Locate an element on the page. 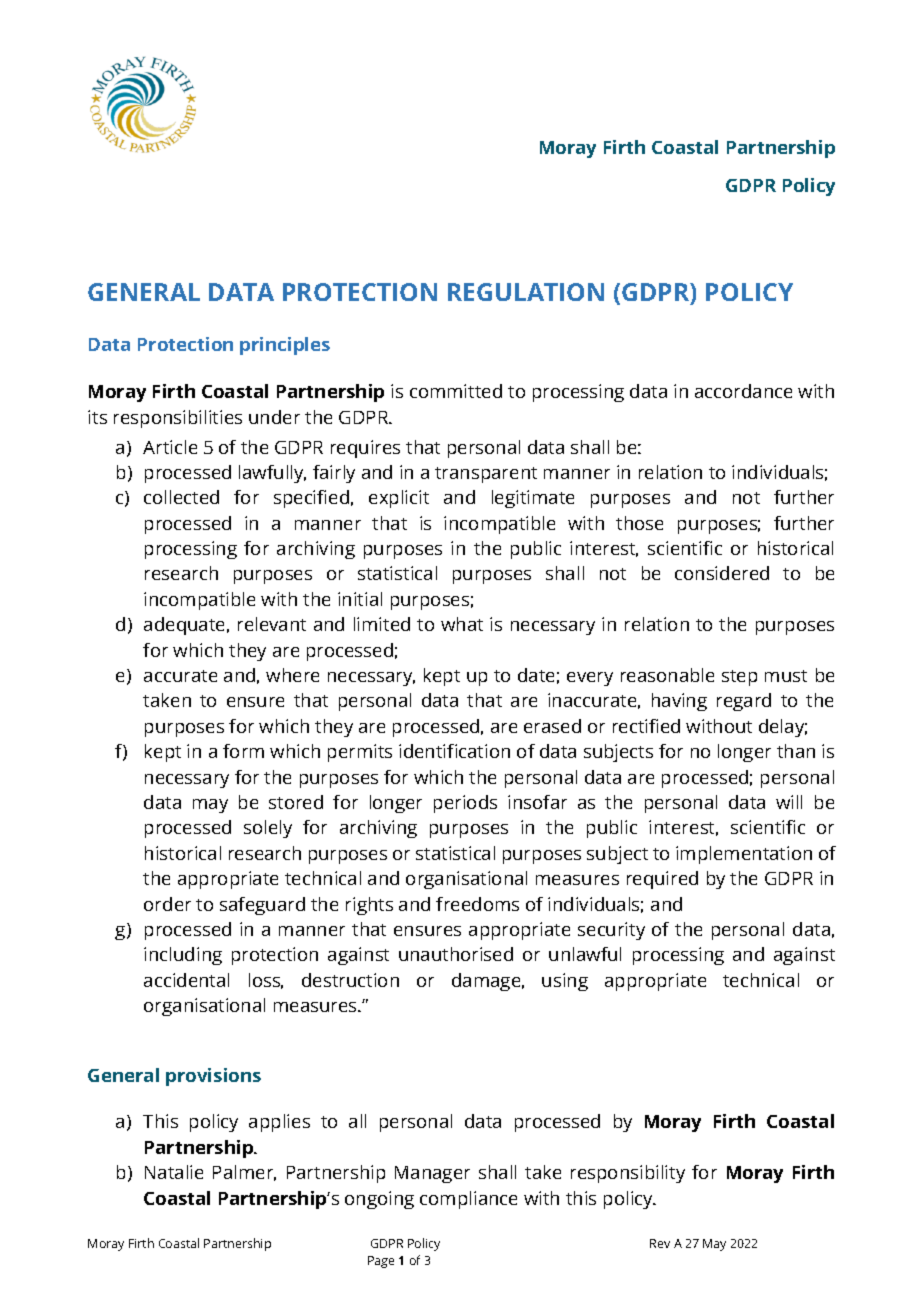 This document has width=924, height=1308. compliance is located at coordinates (468, 1200).
